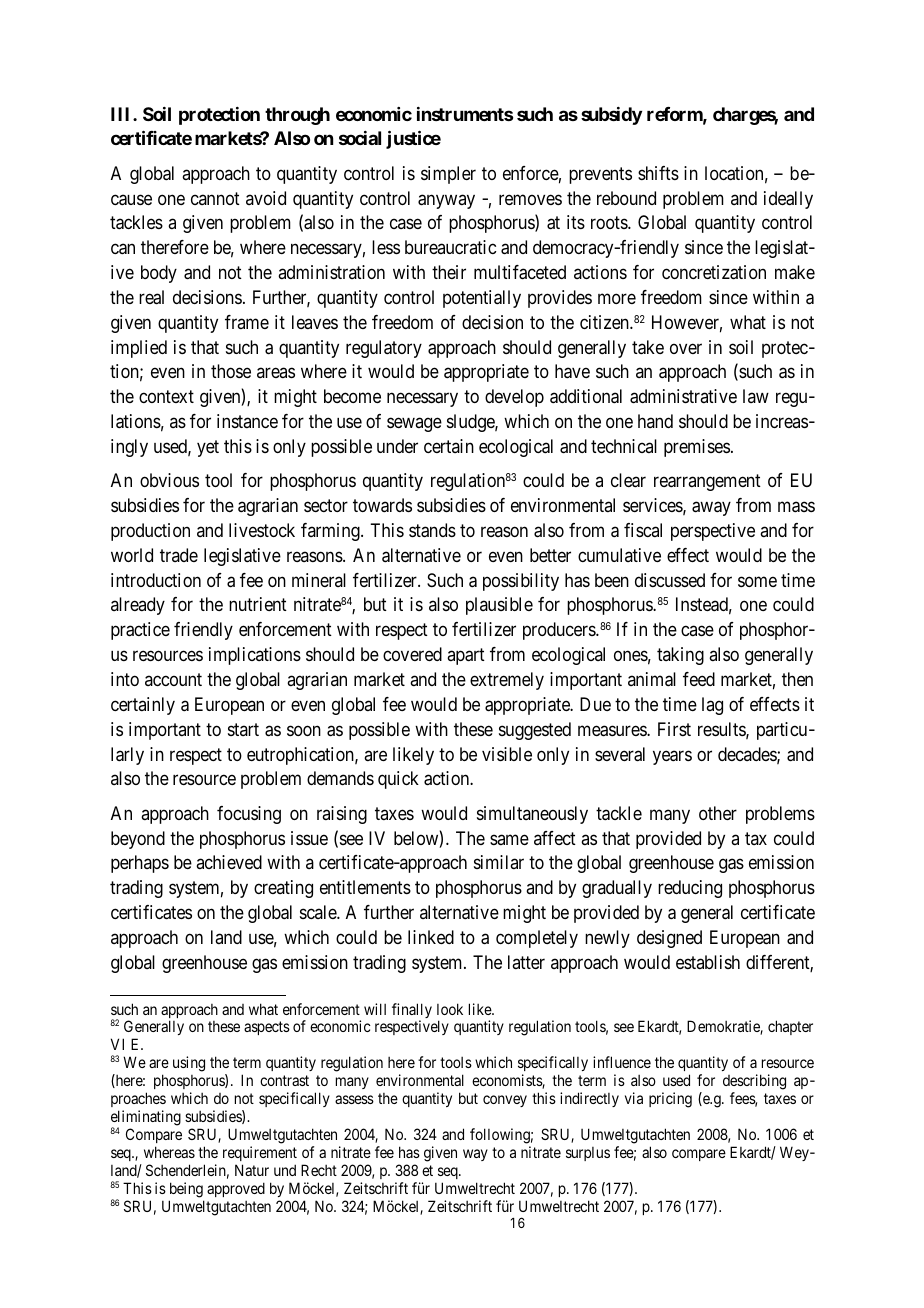 This document has height=1308, width=924. I want to click on being, so click(186, 1190).
